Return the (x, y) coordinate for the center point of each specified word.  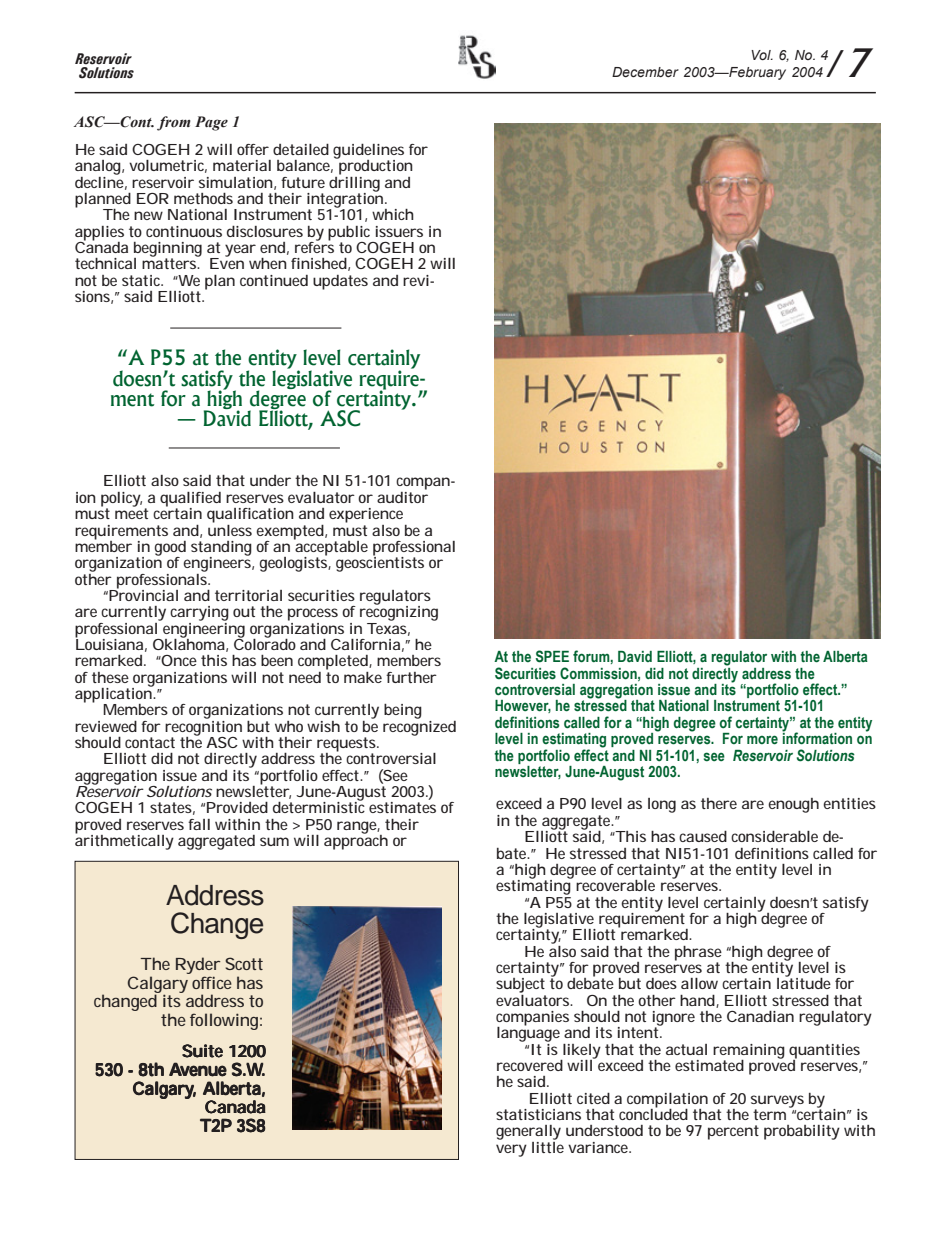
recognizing (399, 612)
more (762, 740)
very (511, 1150)
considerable (774, 836)
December (645, 72)
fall (199, 824)
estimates (402, 807)
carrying (199, 613)
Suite (202, 1051)
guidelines (368, 152)
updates (340, 282)
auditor (402, 496)
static (142, 280)
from (174, 123)
